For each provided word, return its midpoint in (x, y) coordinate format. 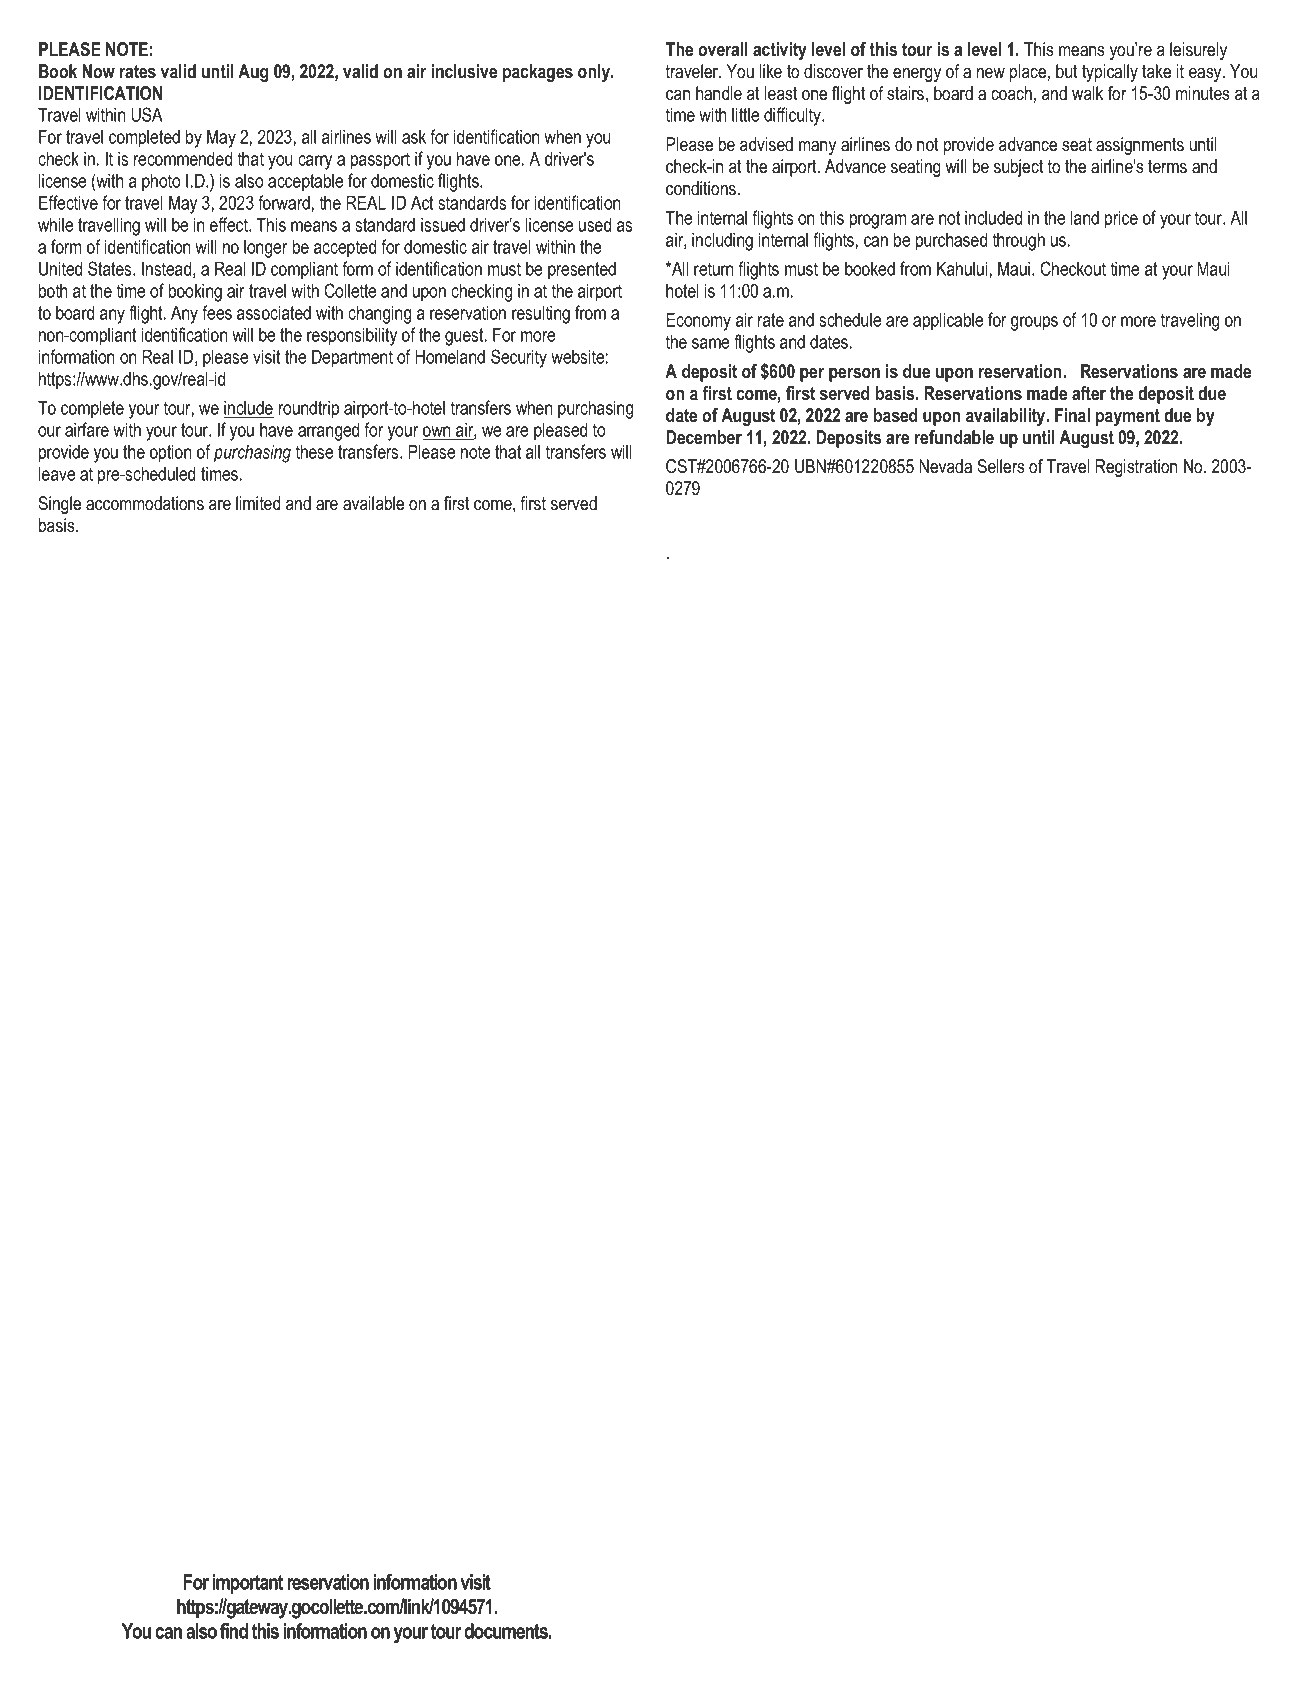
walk (1087, 93)
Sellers (1001, 466)
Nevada (945, 466)
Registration (1136, 468)
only (595, 73)
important (247, 1584)
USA (147, 114)
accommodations (145, 503)
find (234, 1631)
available (373, 503)
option (170, 453)
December (704, 437)
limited (258, 503)
